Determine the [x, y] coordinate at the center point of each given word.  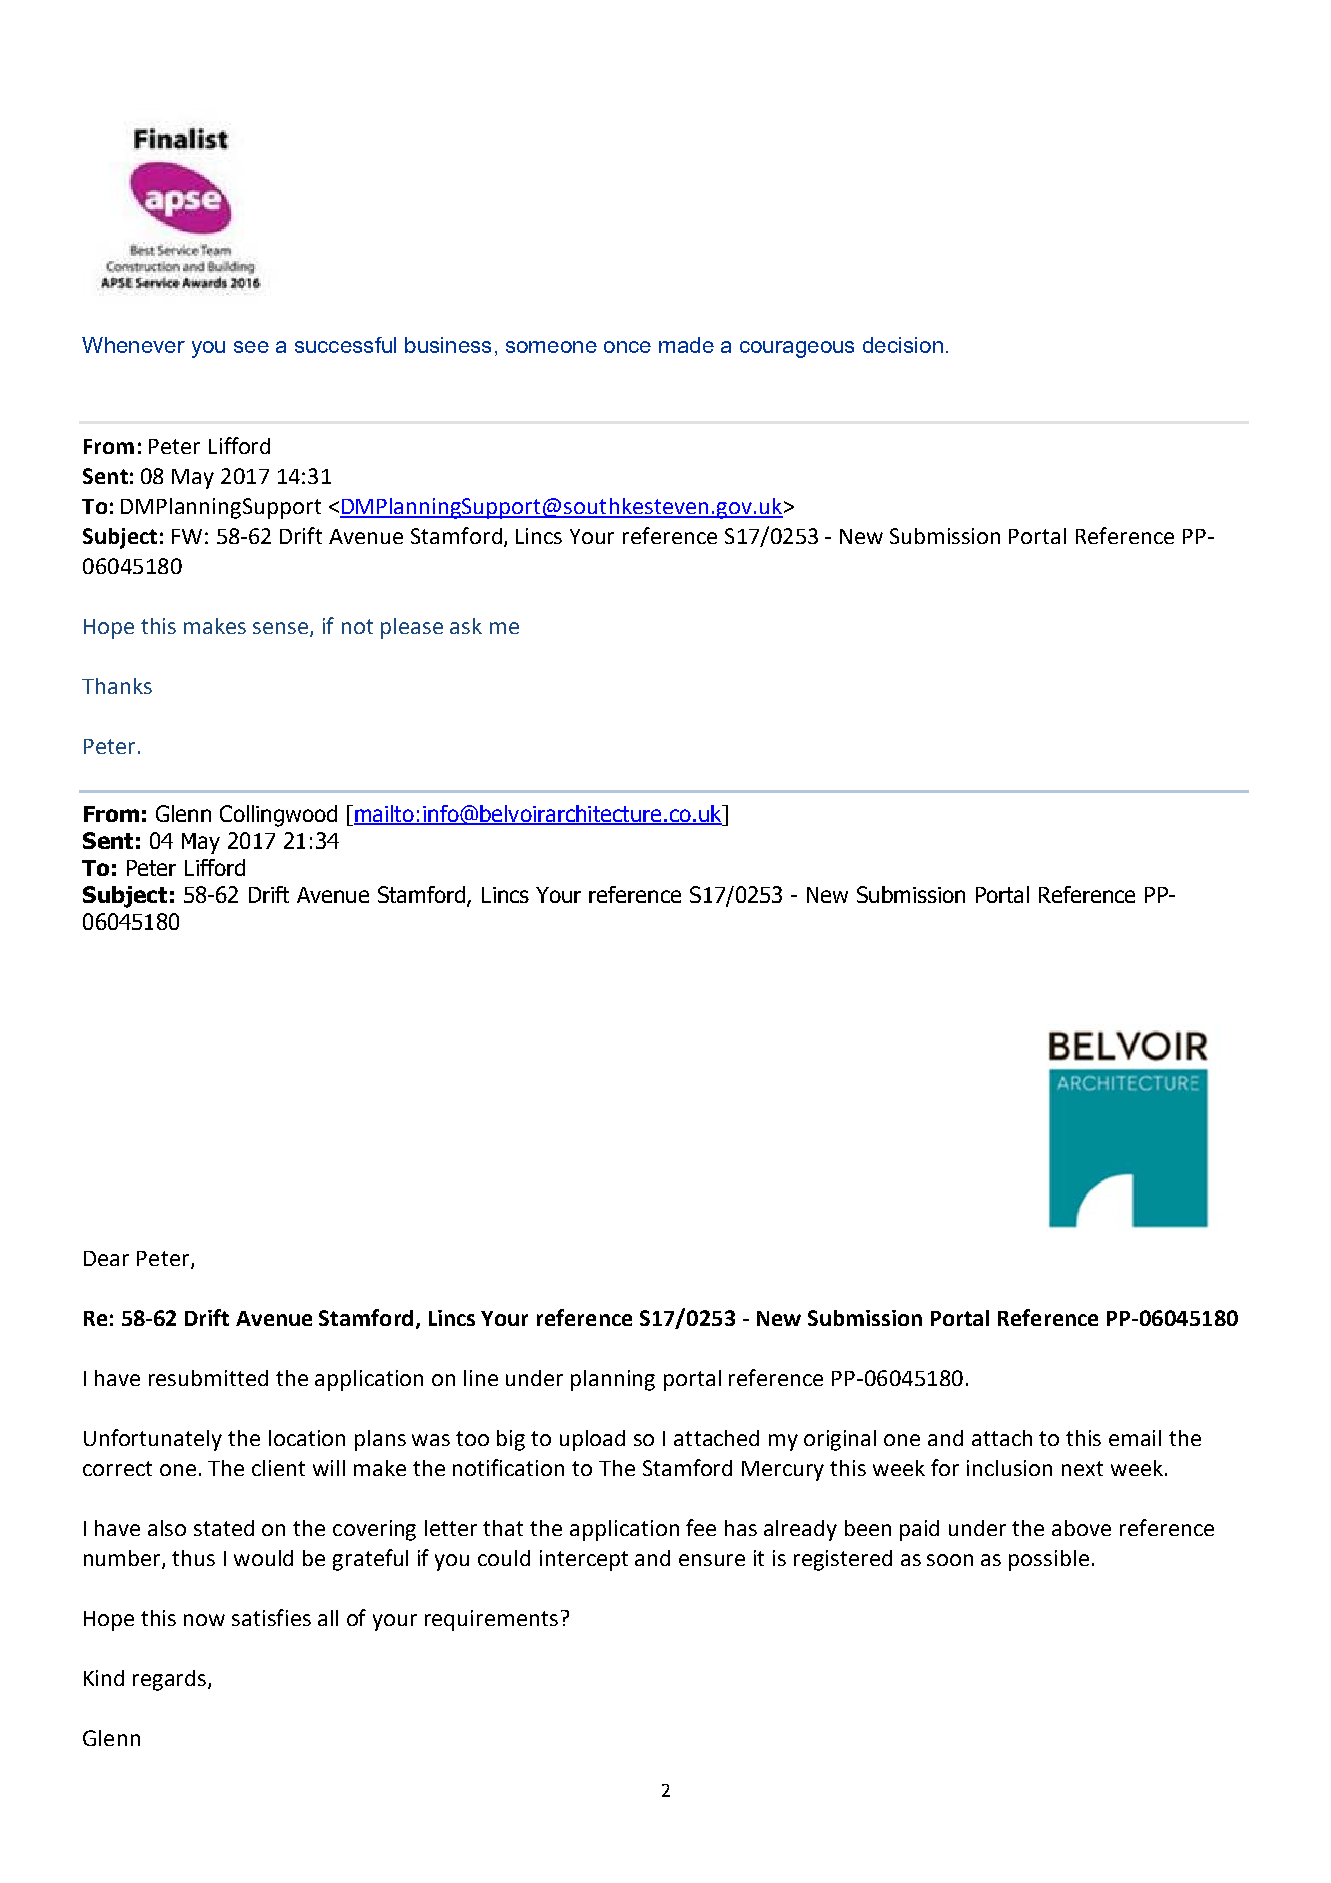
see [251, 347]
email [1135, 1438]
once [627, 347]
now [204, 1620]
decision [903, 345]
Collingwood [278, 816]
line [481, 1378]
